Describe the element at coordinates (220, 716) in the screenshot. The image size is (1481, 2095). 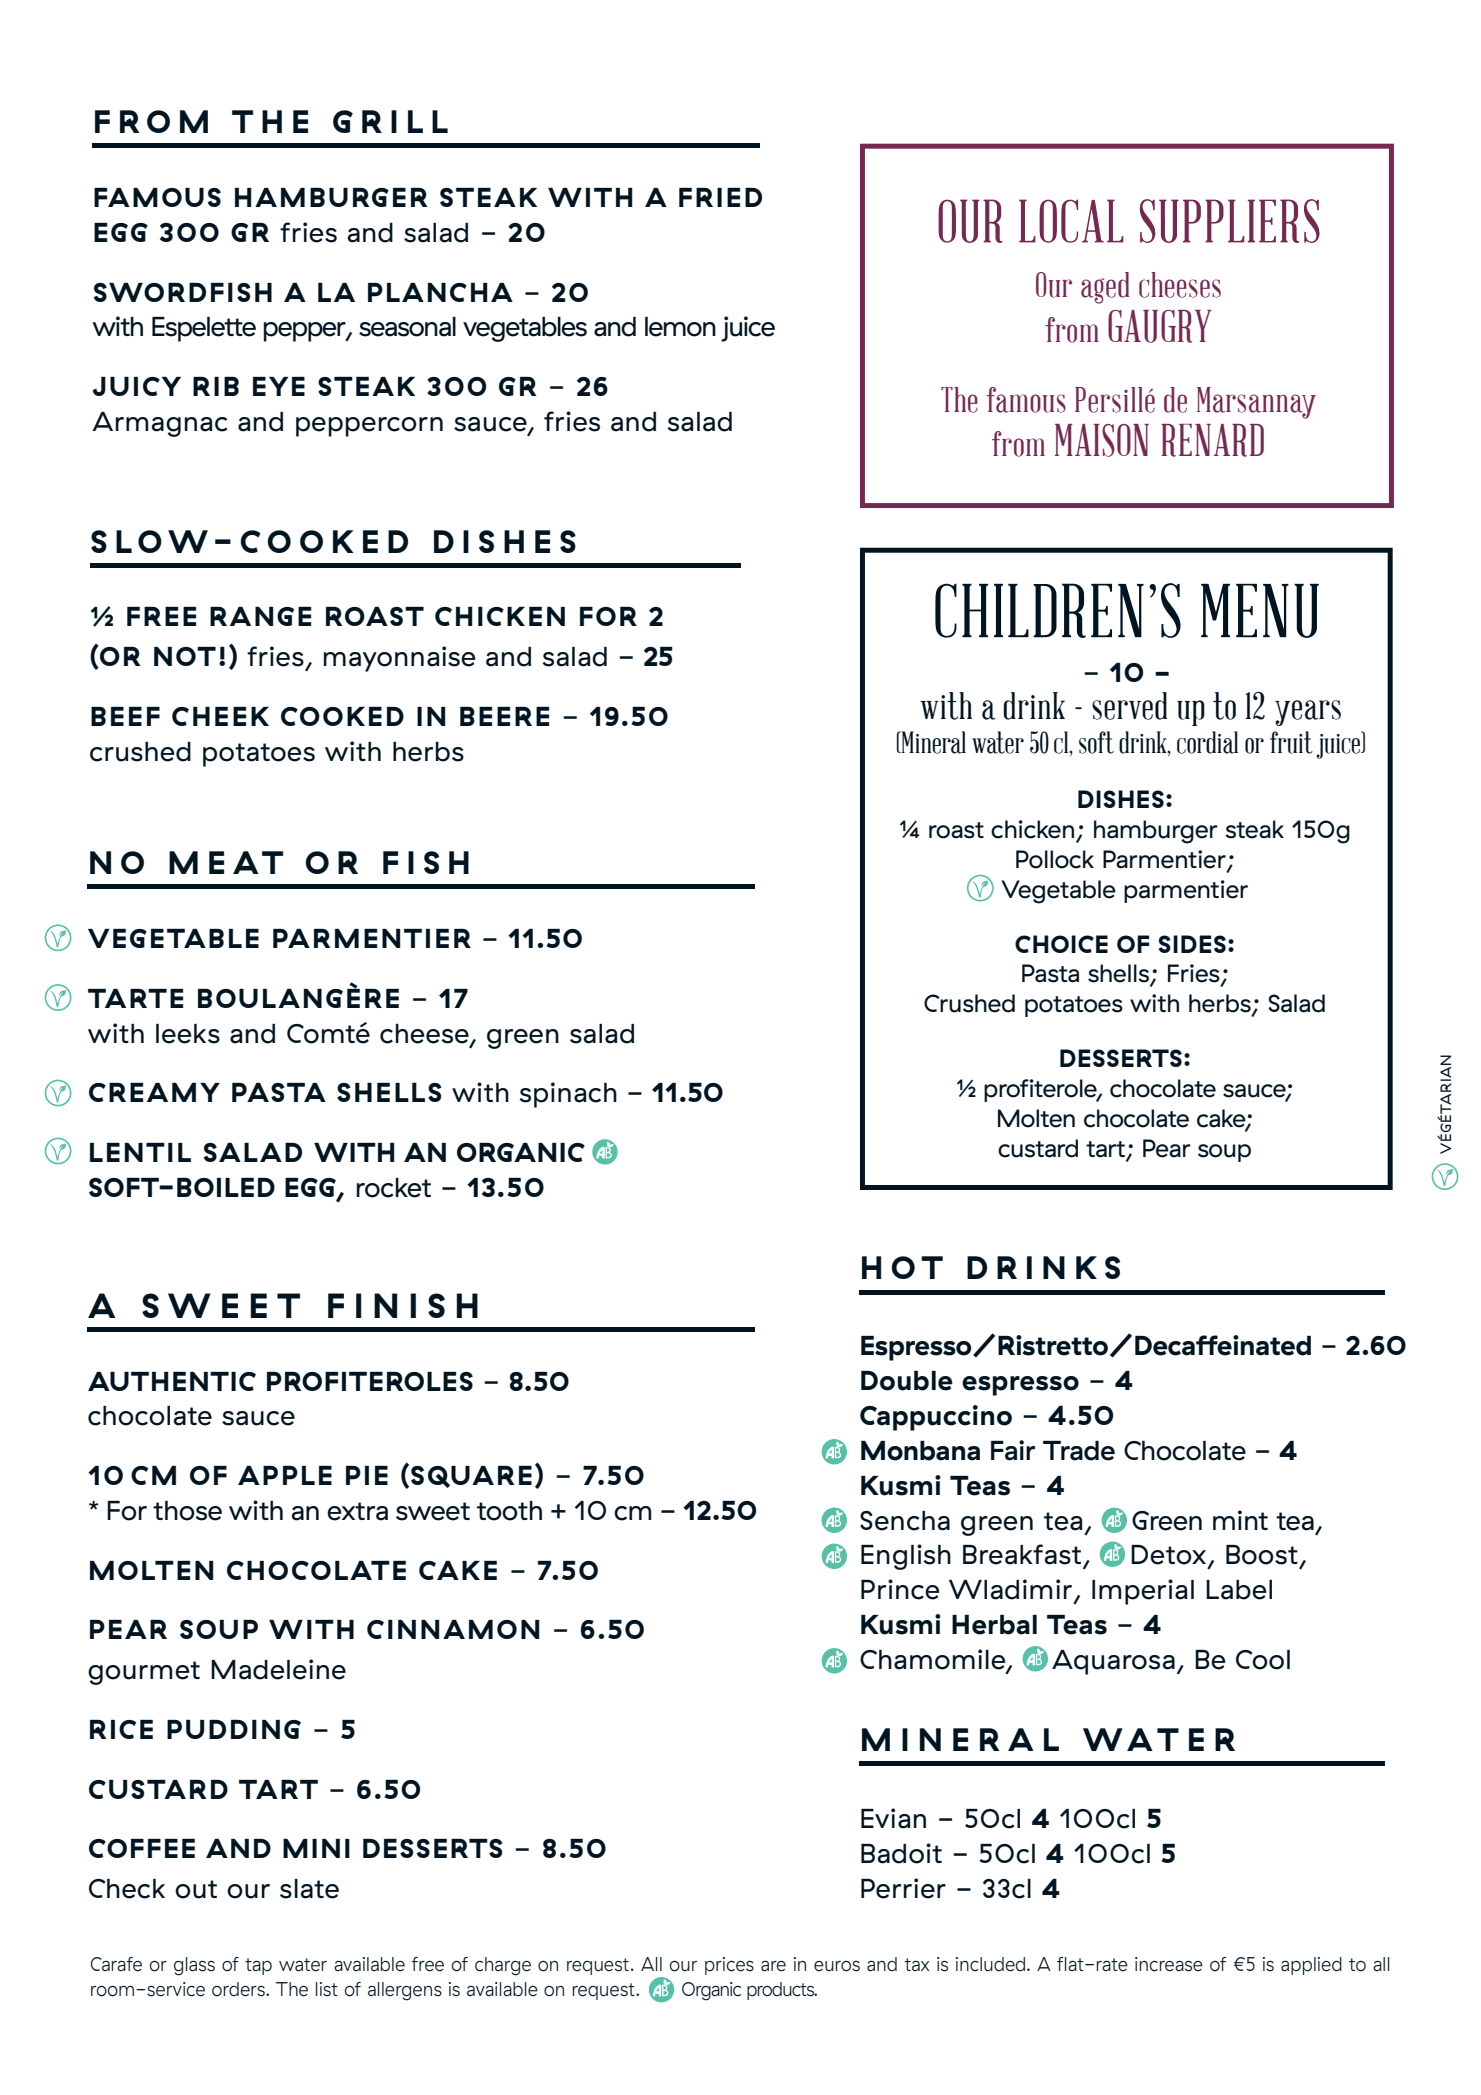
I see `CHEEK` at that location.
